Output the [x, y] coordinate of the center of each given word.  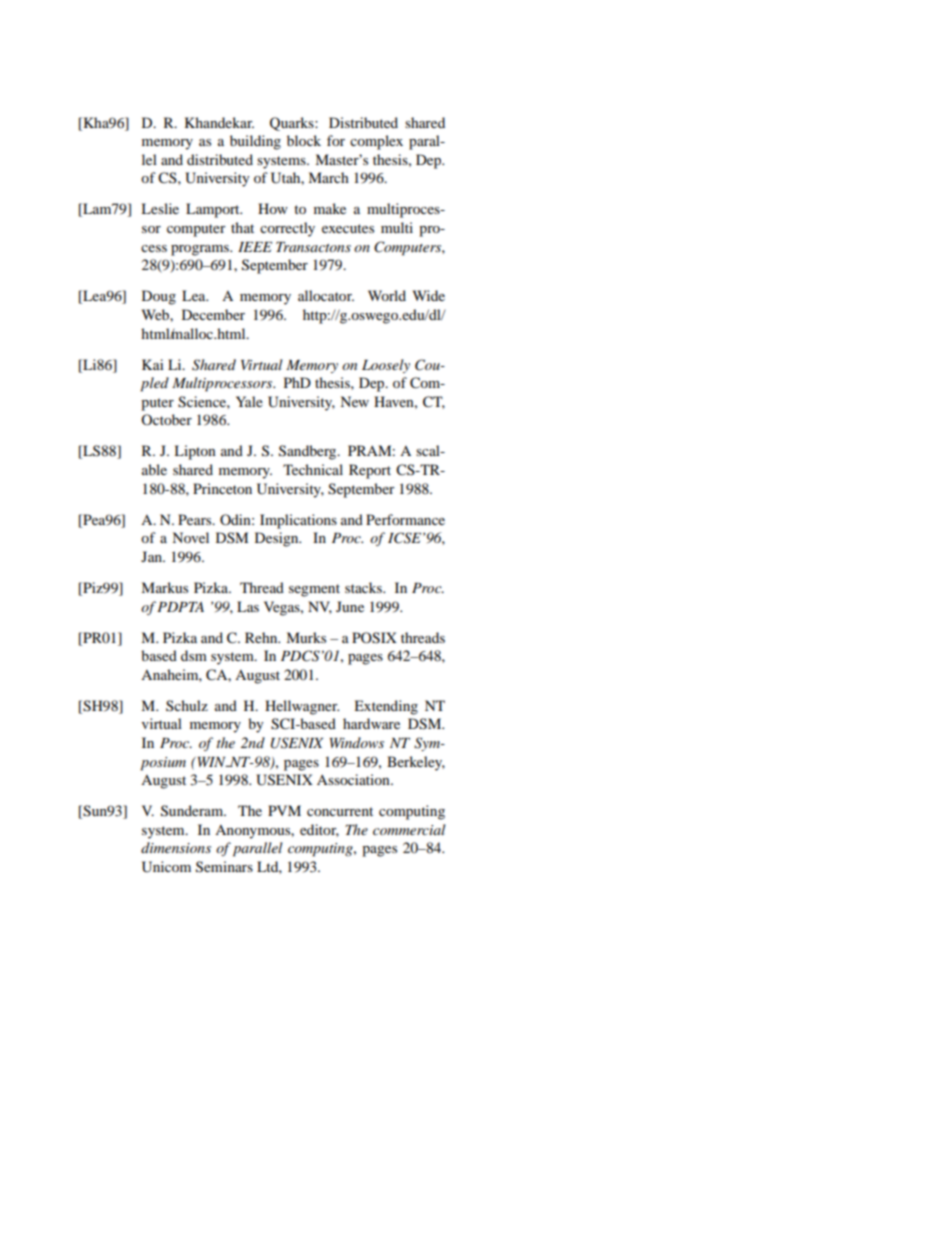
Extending [386, 707]
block [304, 140]
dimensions [176, 847]
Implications [298, 521]
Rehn [262, 637]
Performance [405, 519]
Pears [196, 519]
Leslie [160, 208]
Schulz [187, 705]
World [387, 295]
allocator [326, 295]
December [213, 314]
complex [376, 142]
